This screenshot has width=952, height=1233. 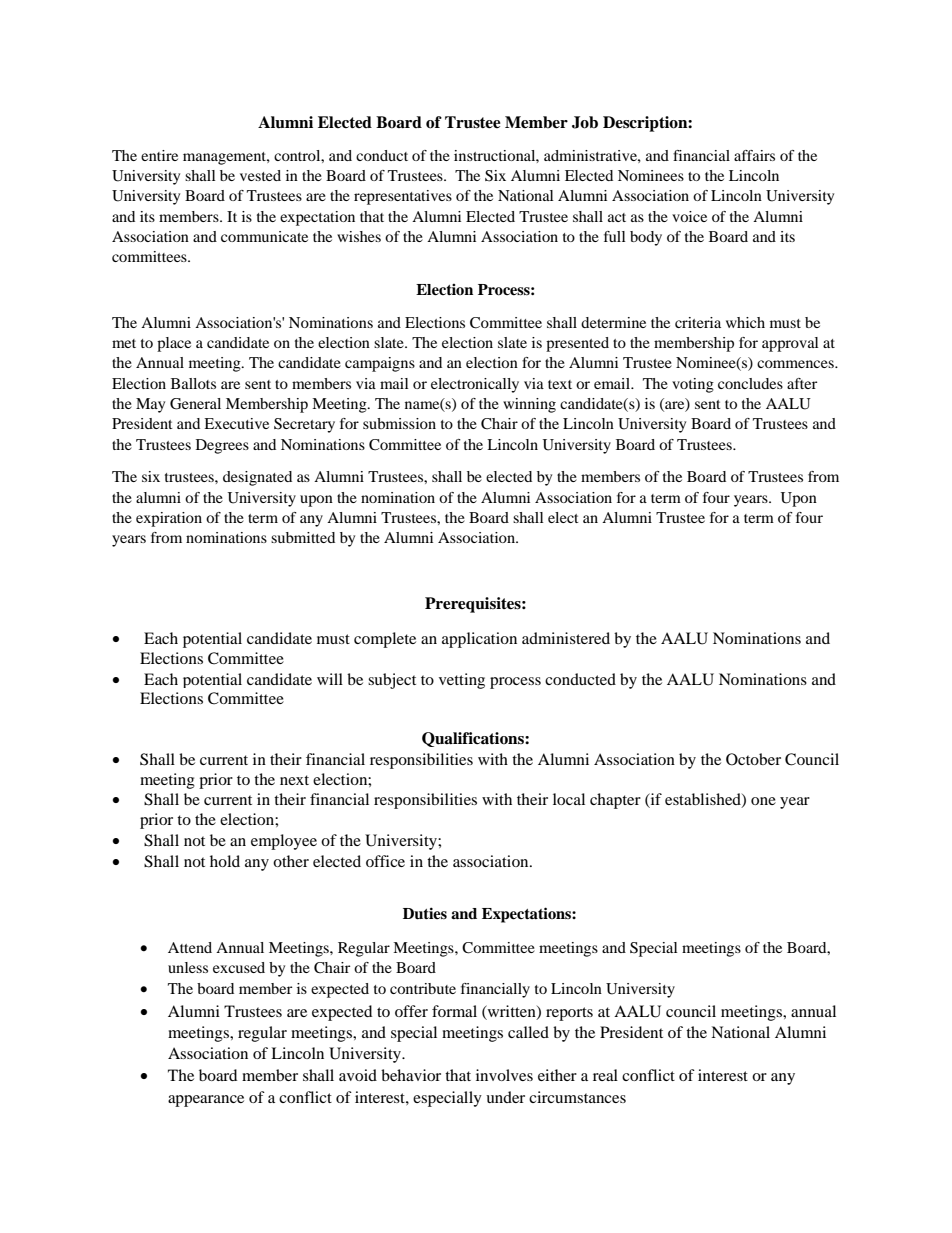 I want to click on entire, so click(x=159, y=155).
